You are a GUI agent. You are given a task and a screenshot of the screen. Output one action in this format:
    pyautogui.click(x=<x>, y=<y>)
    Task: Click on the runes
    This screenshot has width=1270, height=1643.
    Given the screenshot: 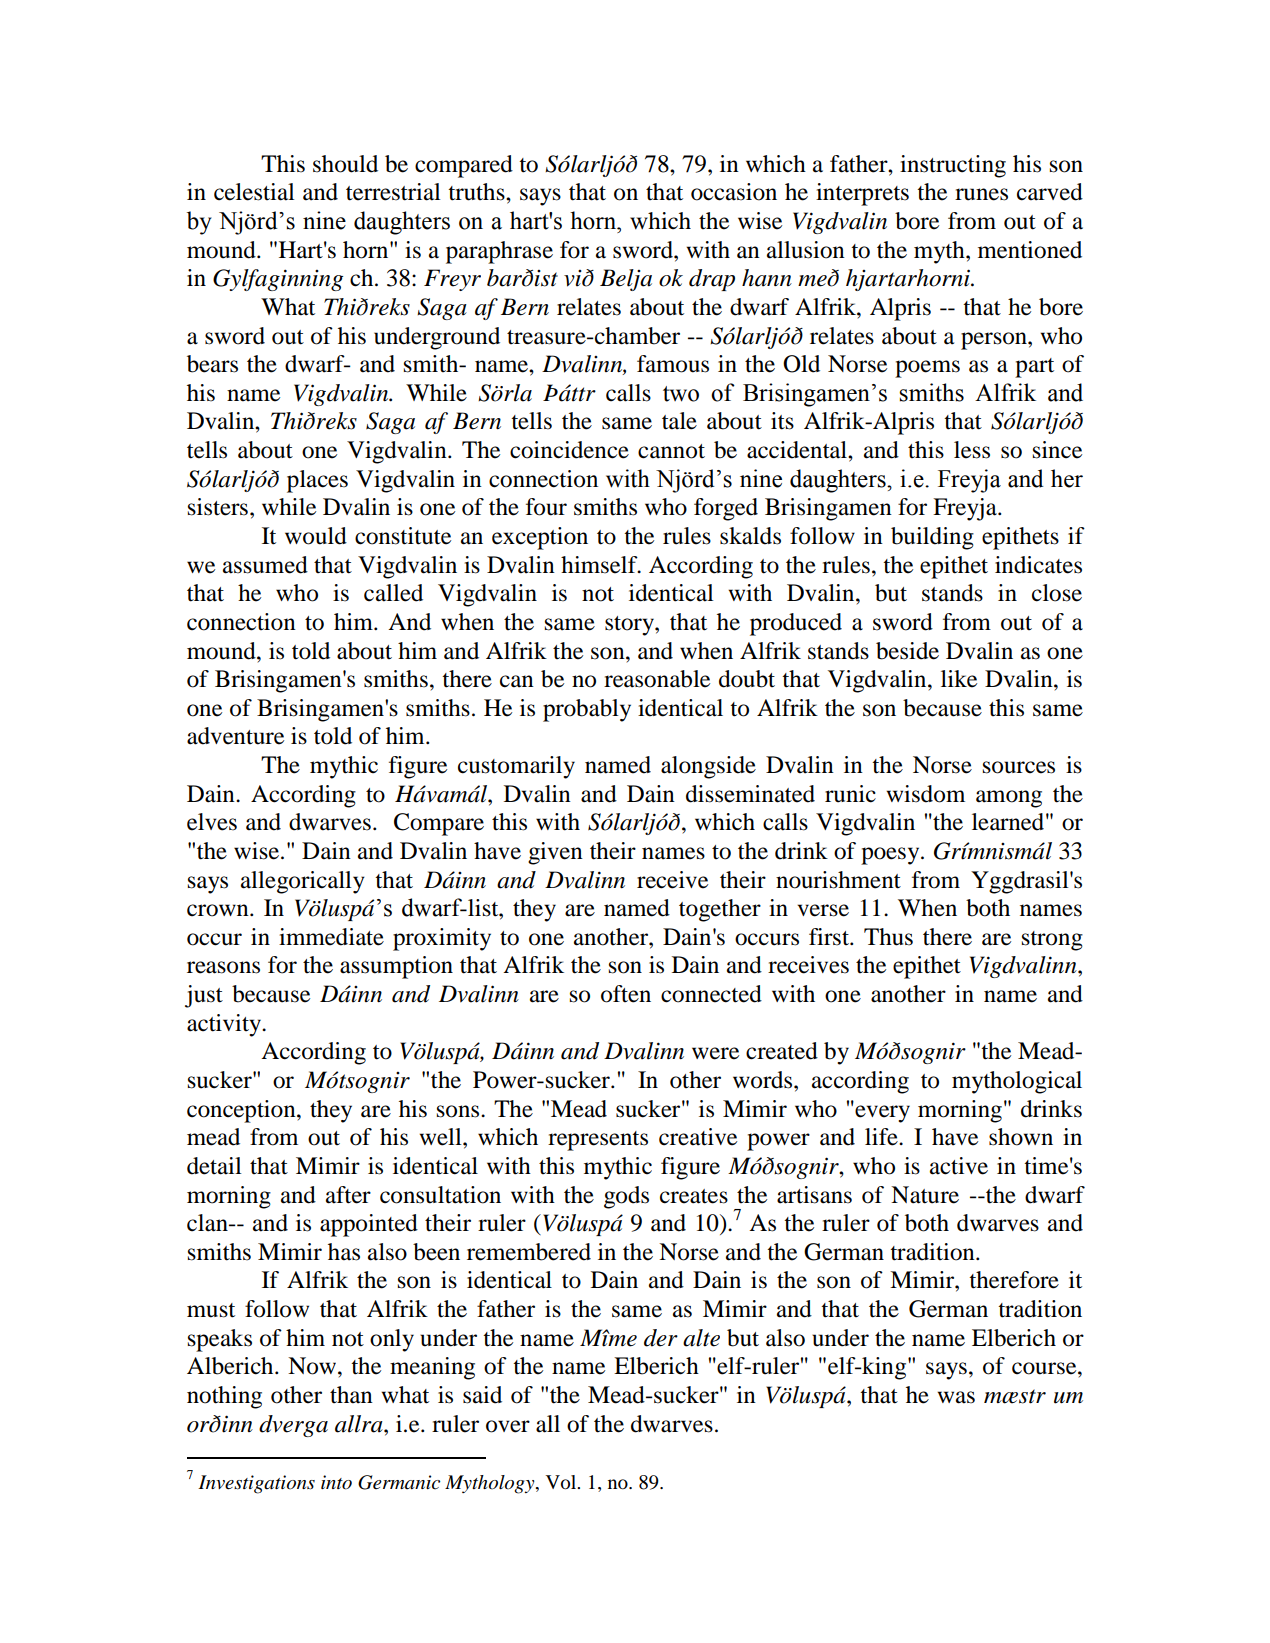 What is the action you would take?
    pyautogui.click(x=981, y=194)
